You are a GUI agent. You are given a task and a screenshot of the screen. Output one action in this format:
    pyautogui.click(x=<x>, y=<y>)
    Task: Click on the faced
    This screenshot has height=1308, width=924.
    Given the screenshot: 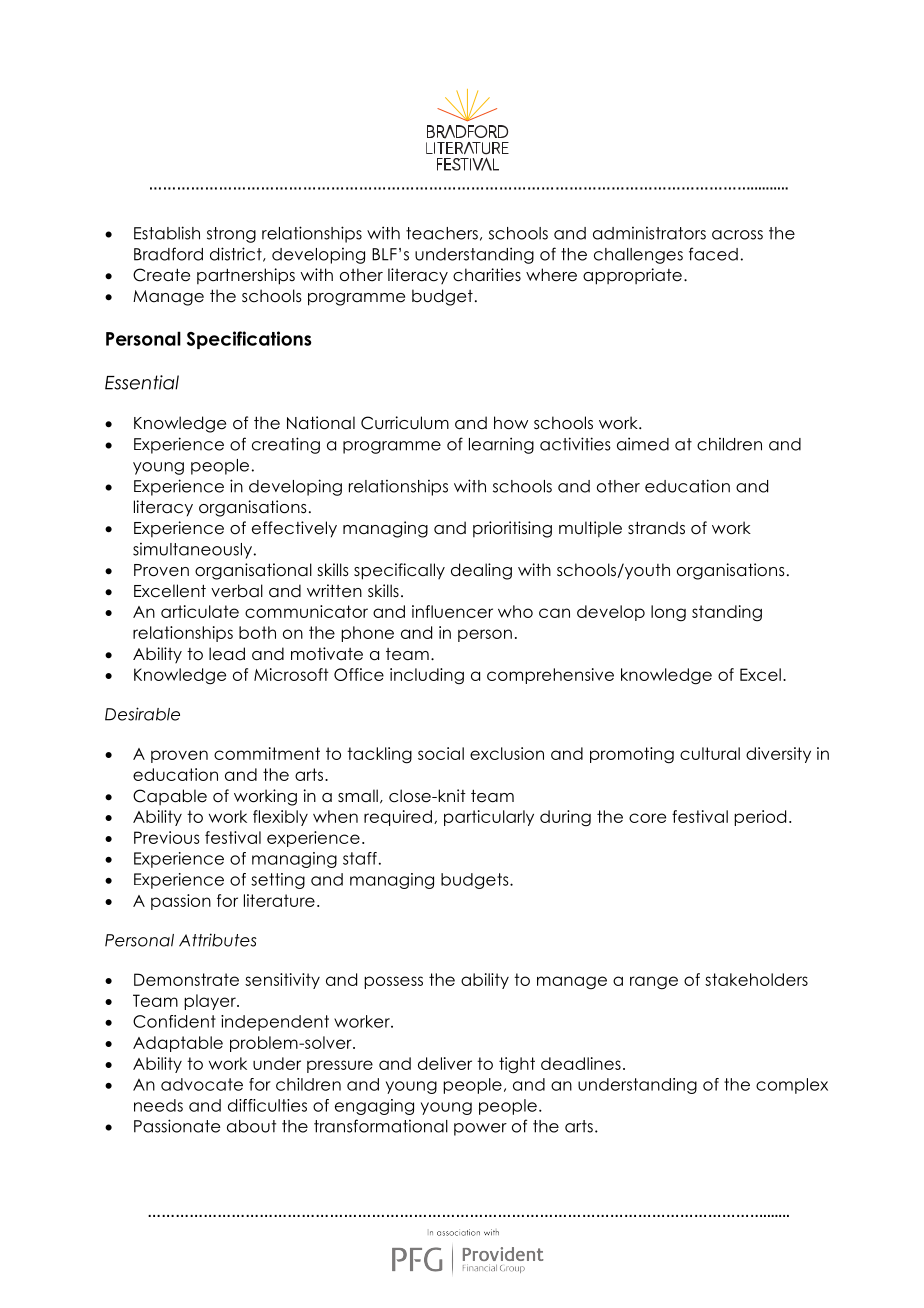 What is the action you would take?
    pyautogui.click(x=713, y=254)
